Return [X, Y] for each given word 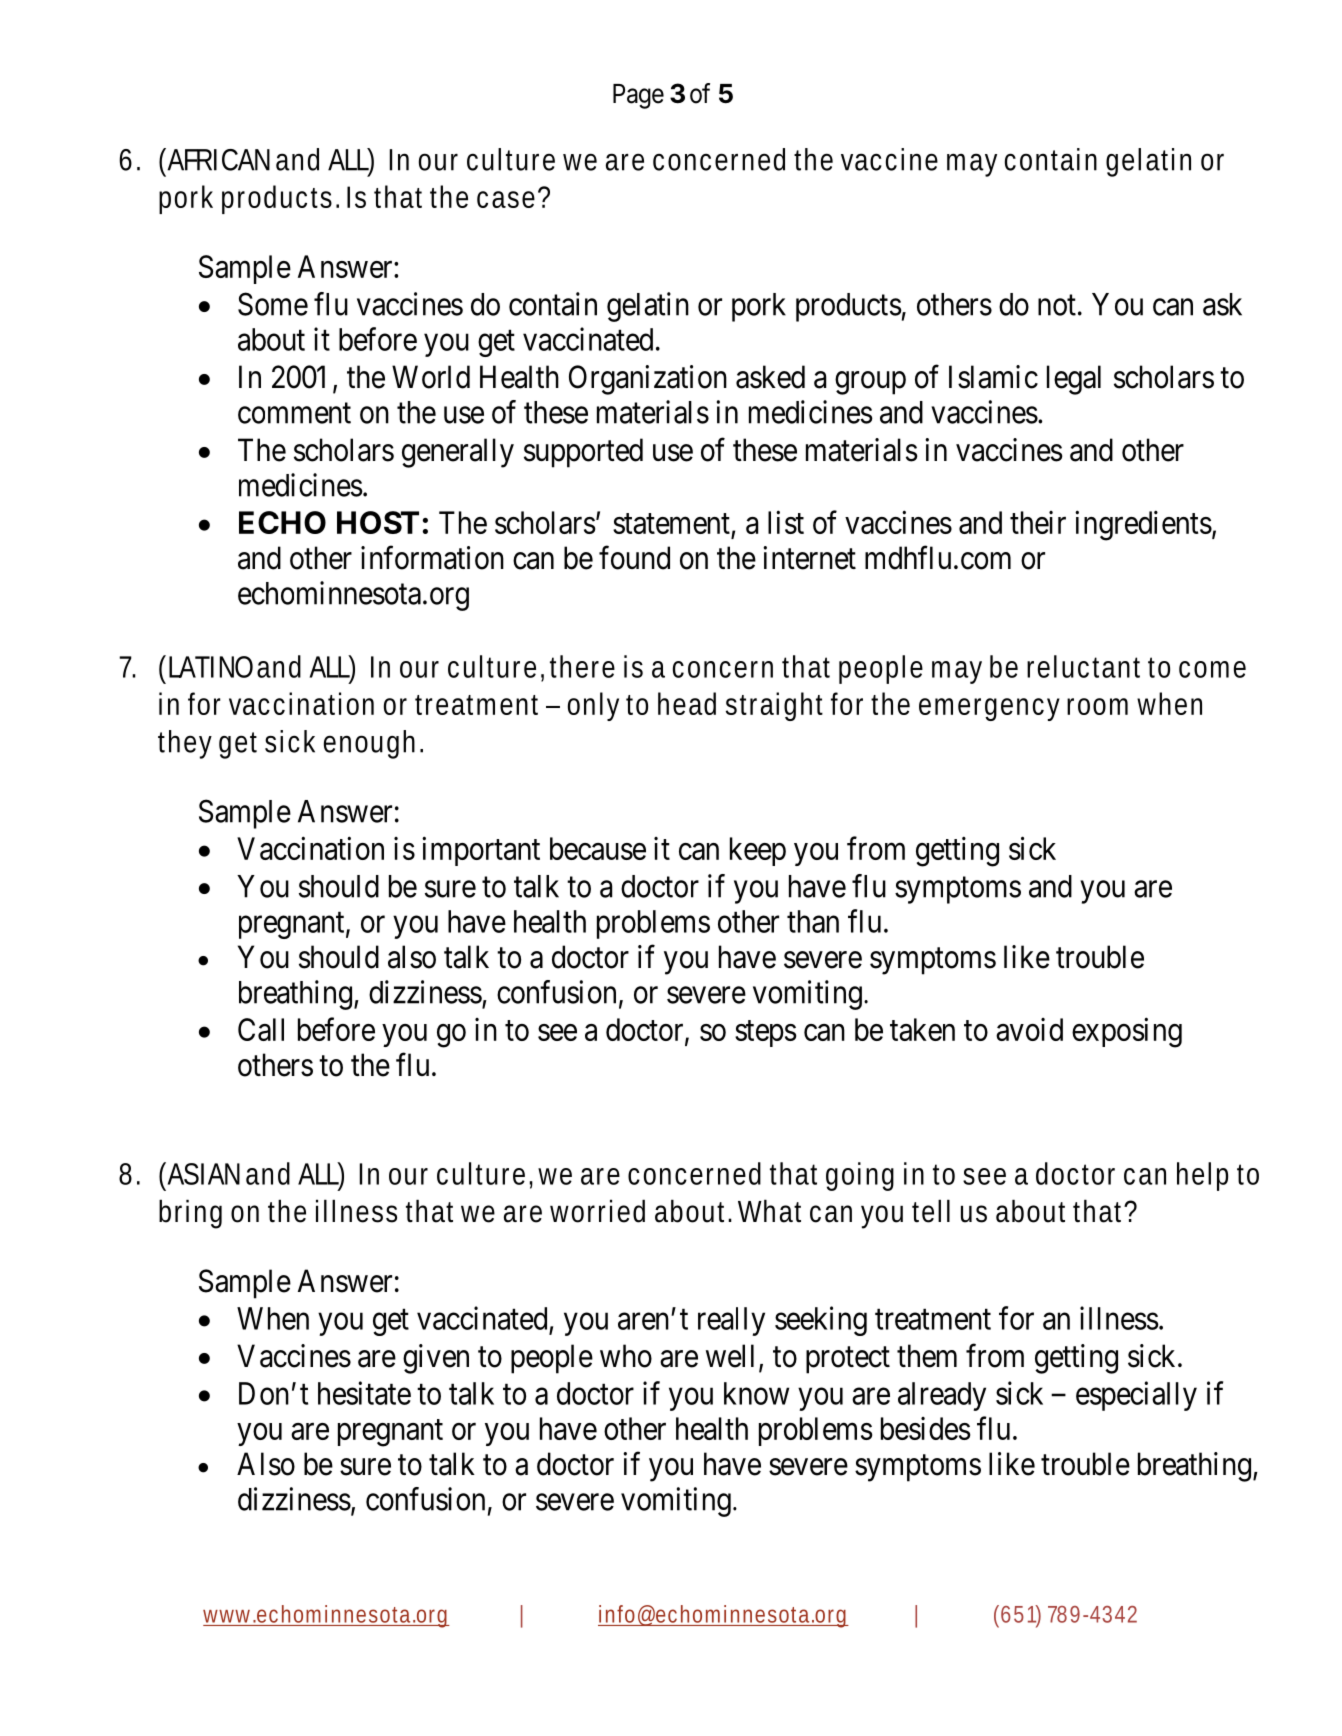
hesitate [364, 1393]
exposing [1127, 1032]
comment [294, 413]
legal [1074, 380]
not [1057, 305]
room [1097, 706]
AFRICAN [217, 159]
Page [638, 96]
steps [765, 1033]
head [687, 703]
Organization [648, 380]
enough [369, 744]
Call [261, 1029]
